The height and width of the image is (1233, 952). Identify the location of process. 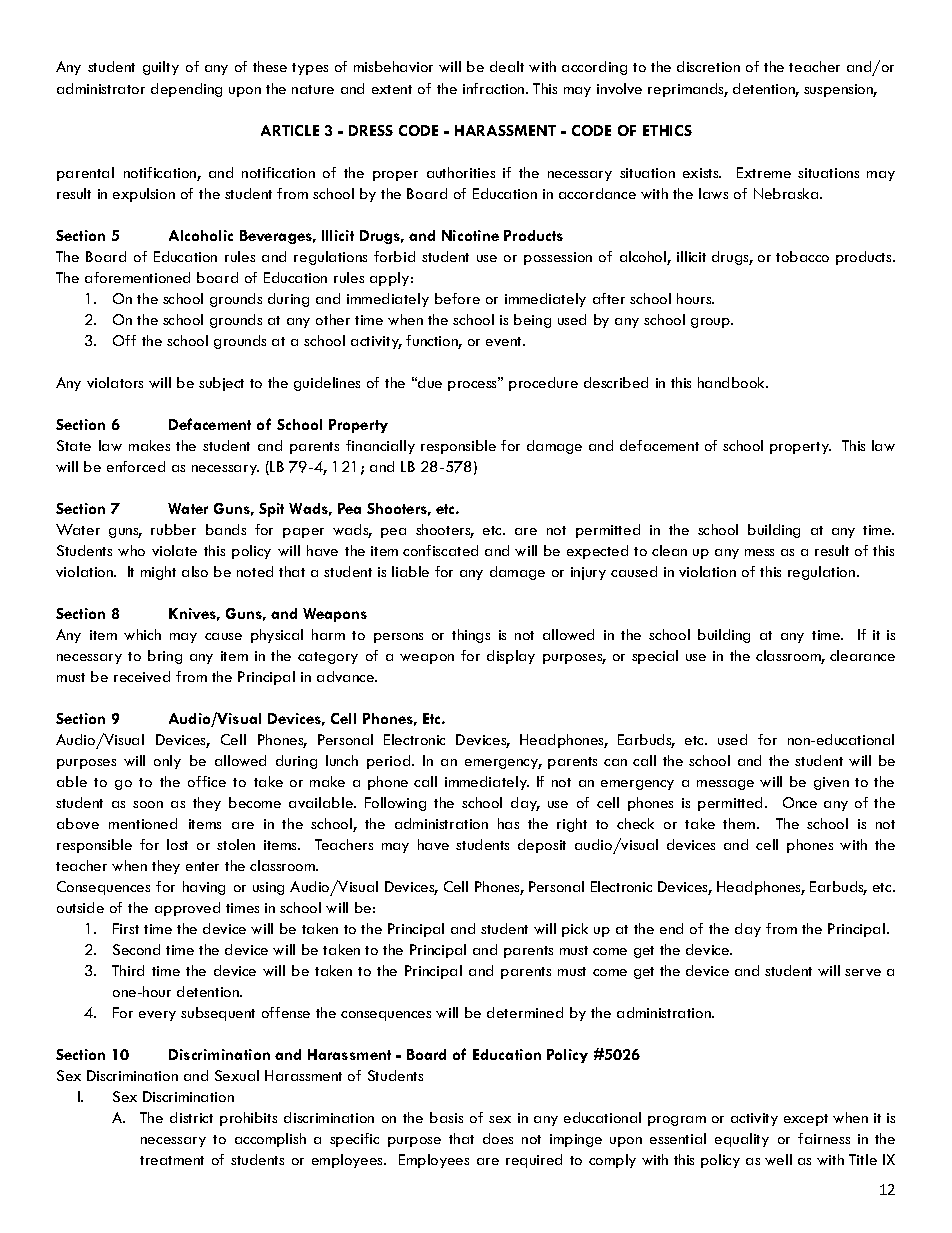
(473, 384).
